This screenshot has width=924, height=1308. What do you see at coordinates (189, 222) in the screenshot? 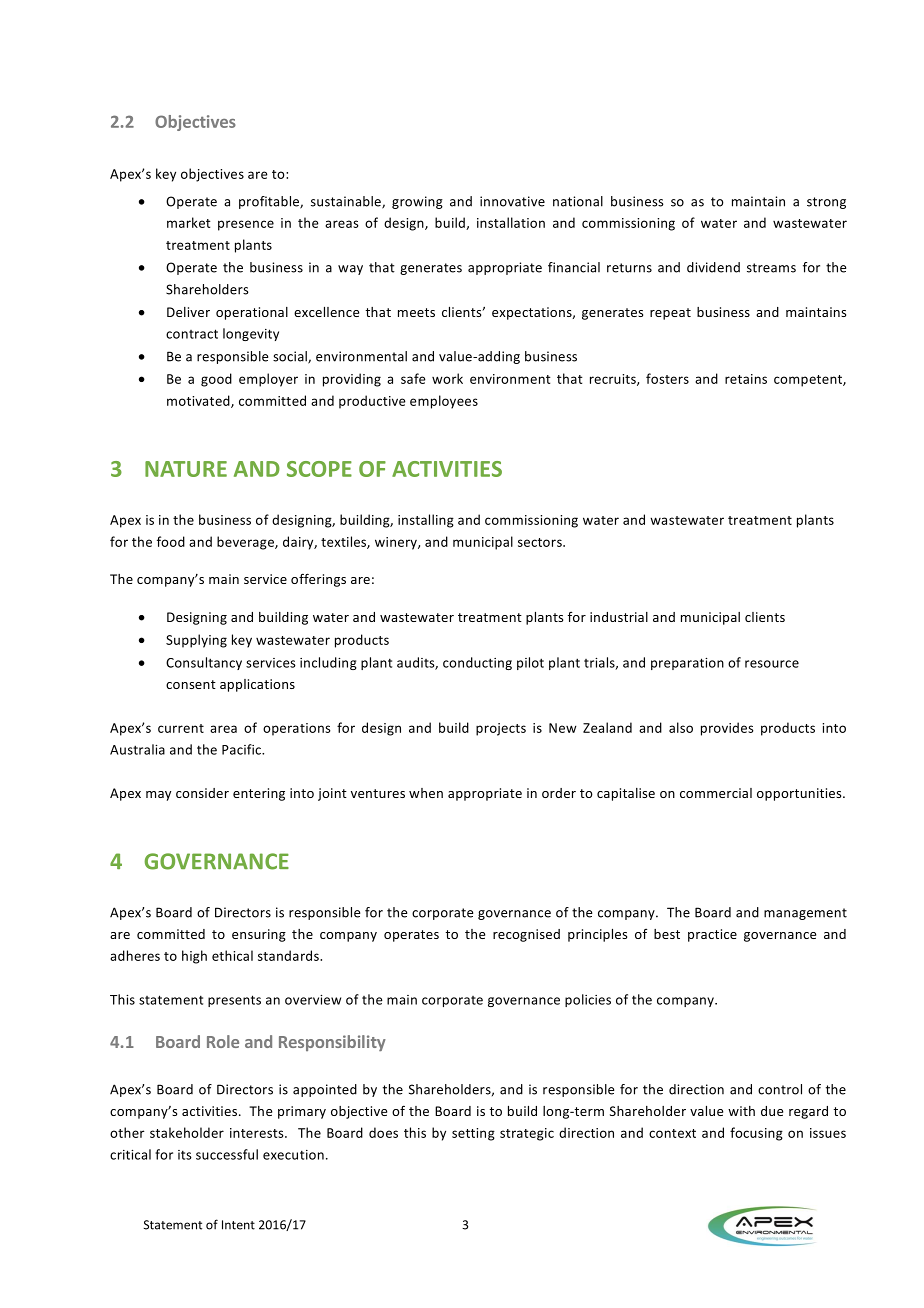
I see `market` at bounding box center [189, 222].
